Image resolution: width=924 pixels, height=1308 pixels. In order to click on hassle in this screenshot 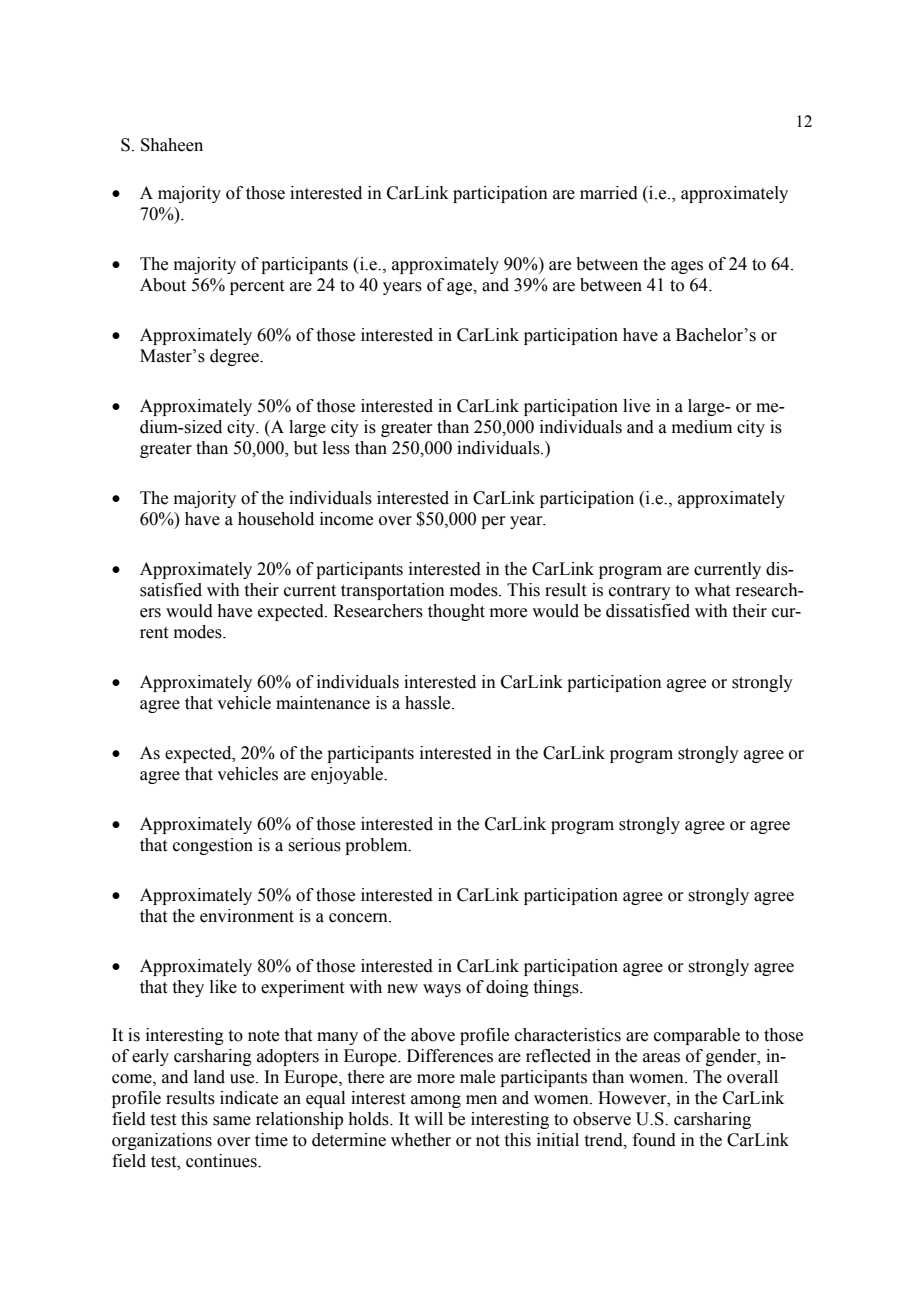, I will do `click(429, 703)`.
